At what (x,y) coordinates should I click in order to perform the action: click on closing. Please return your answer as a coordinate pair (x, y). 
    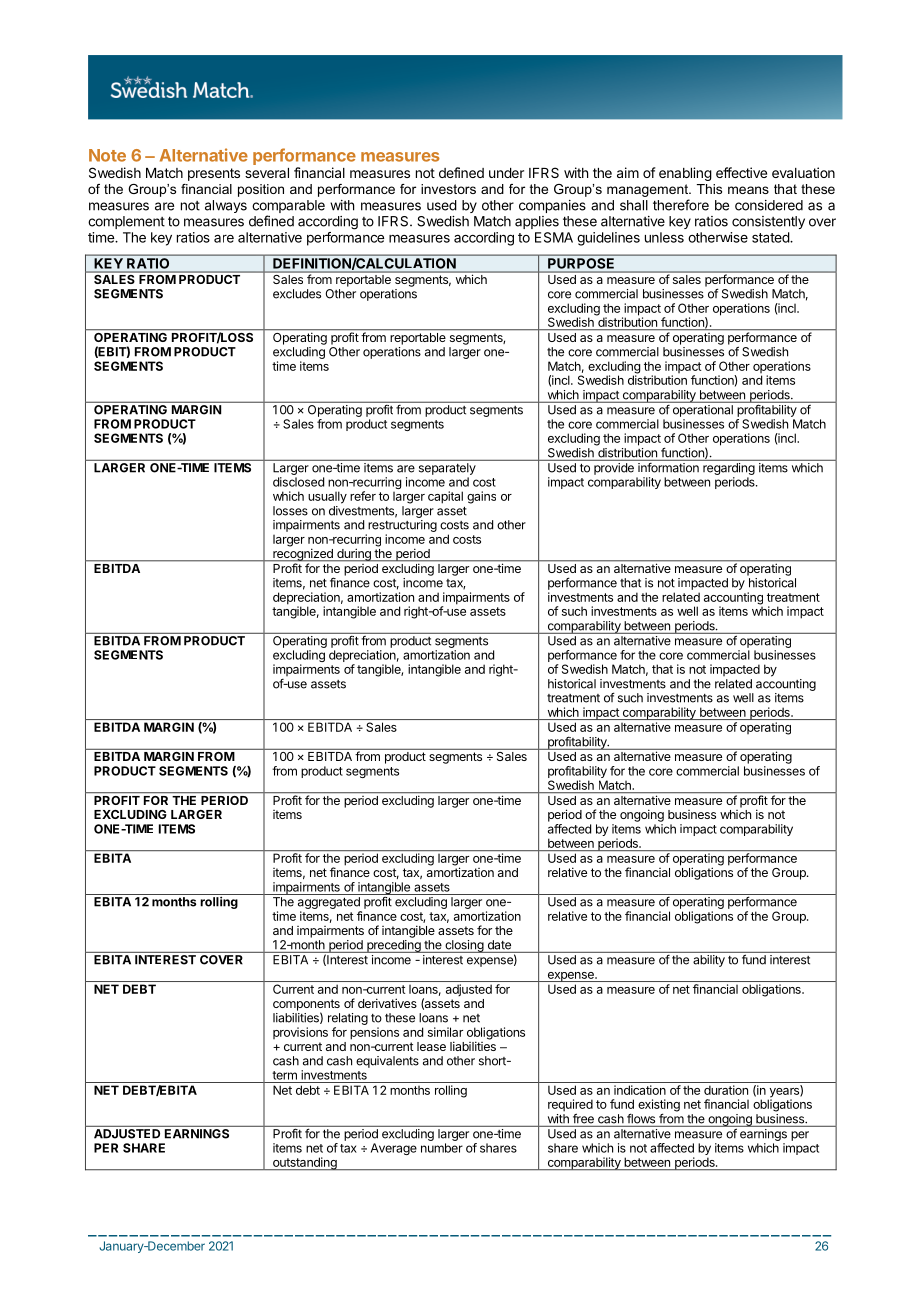
    Looking at the image, I should click on (464, 946).
